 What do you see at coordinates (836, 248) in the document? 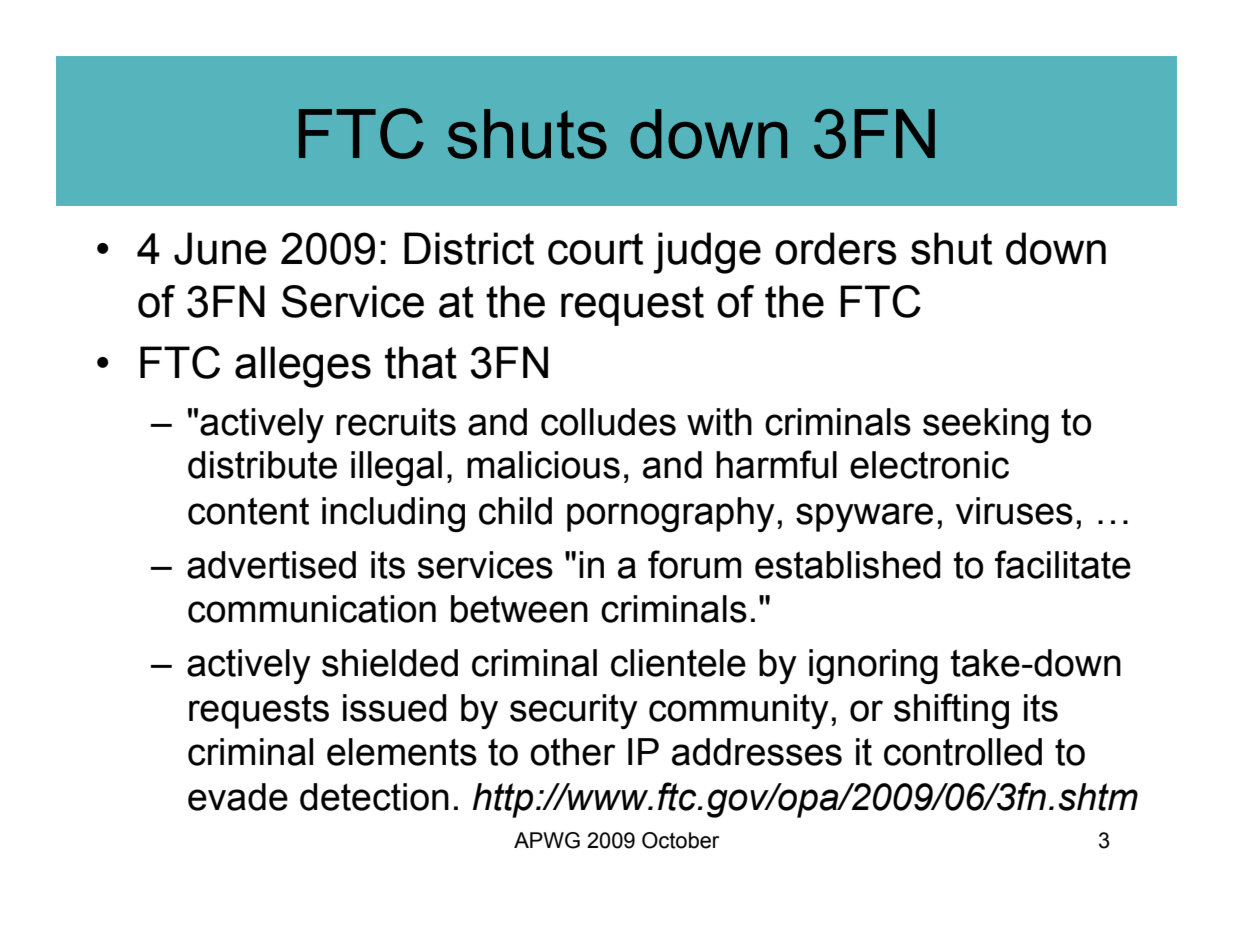
I see `orders` at bounding box center [836, 248].
